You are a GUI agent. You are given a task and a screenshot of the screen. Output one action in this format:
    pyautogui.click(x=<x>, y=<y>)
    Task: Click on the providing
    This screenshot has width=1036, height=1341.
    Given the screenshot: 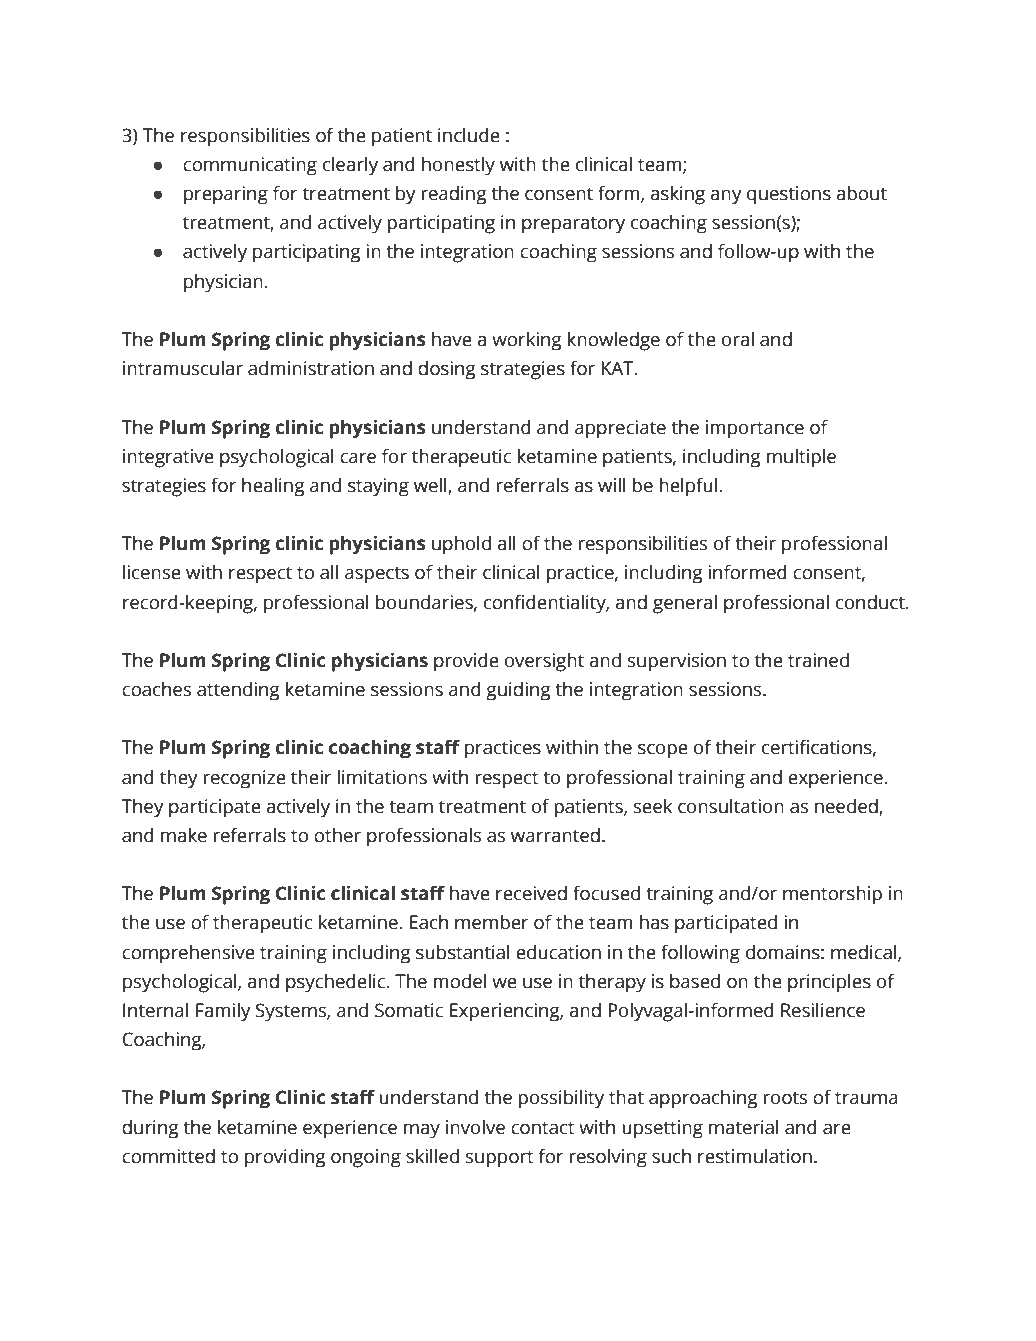 What is the action you would take?
    pyautogui.click(x=285, y=1158)
